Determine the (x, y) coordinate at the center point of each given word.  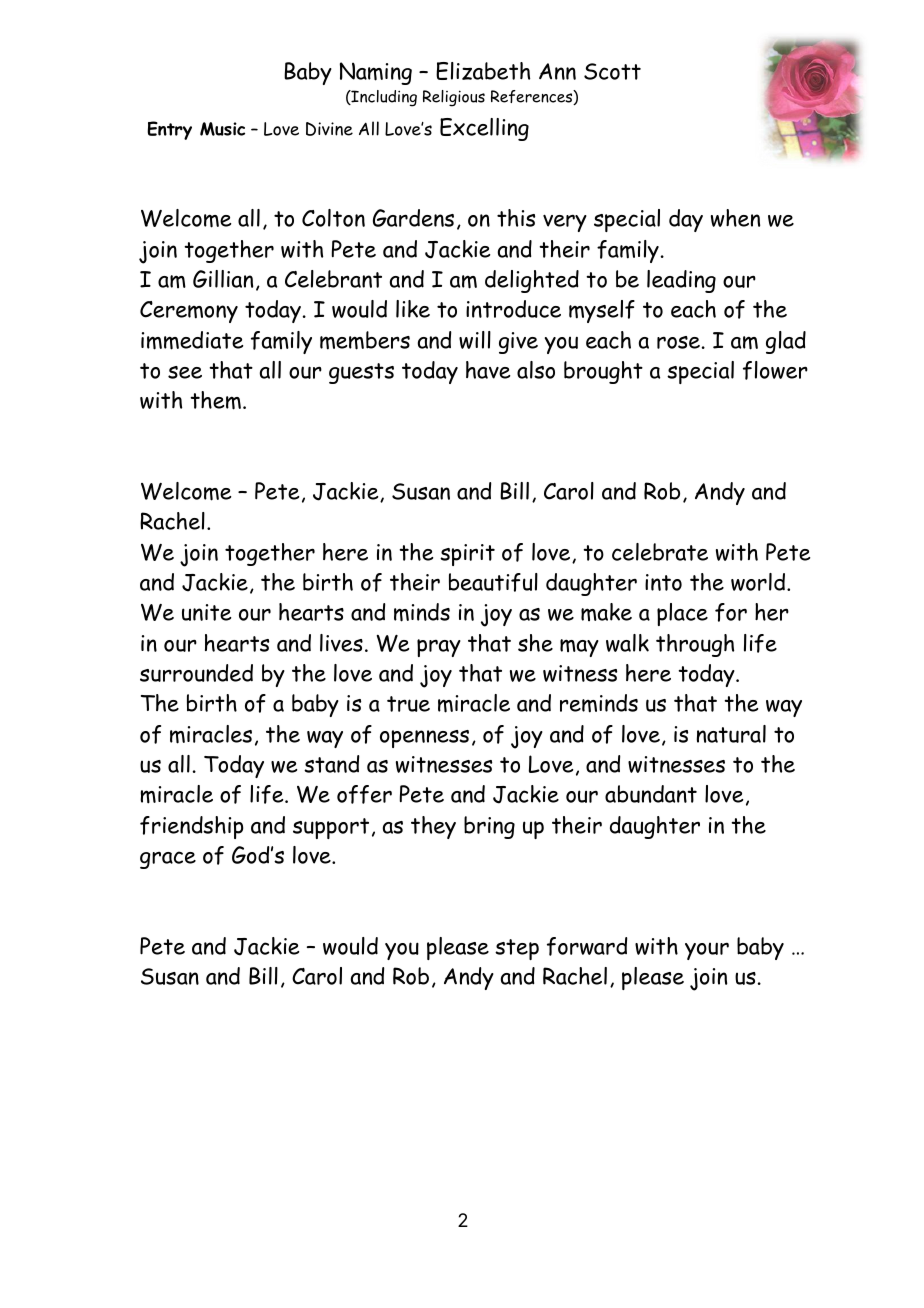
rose (678, 342)
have (488, 370)
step (517, 949)
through (695, 645)
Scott (612, 71)
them (215, 400)
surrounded (196, 673)
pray (439, 648)
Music (222, 129)
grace (168, 860)
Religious (454, 98)
